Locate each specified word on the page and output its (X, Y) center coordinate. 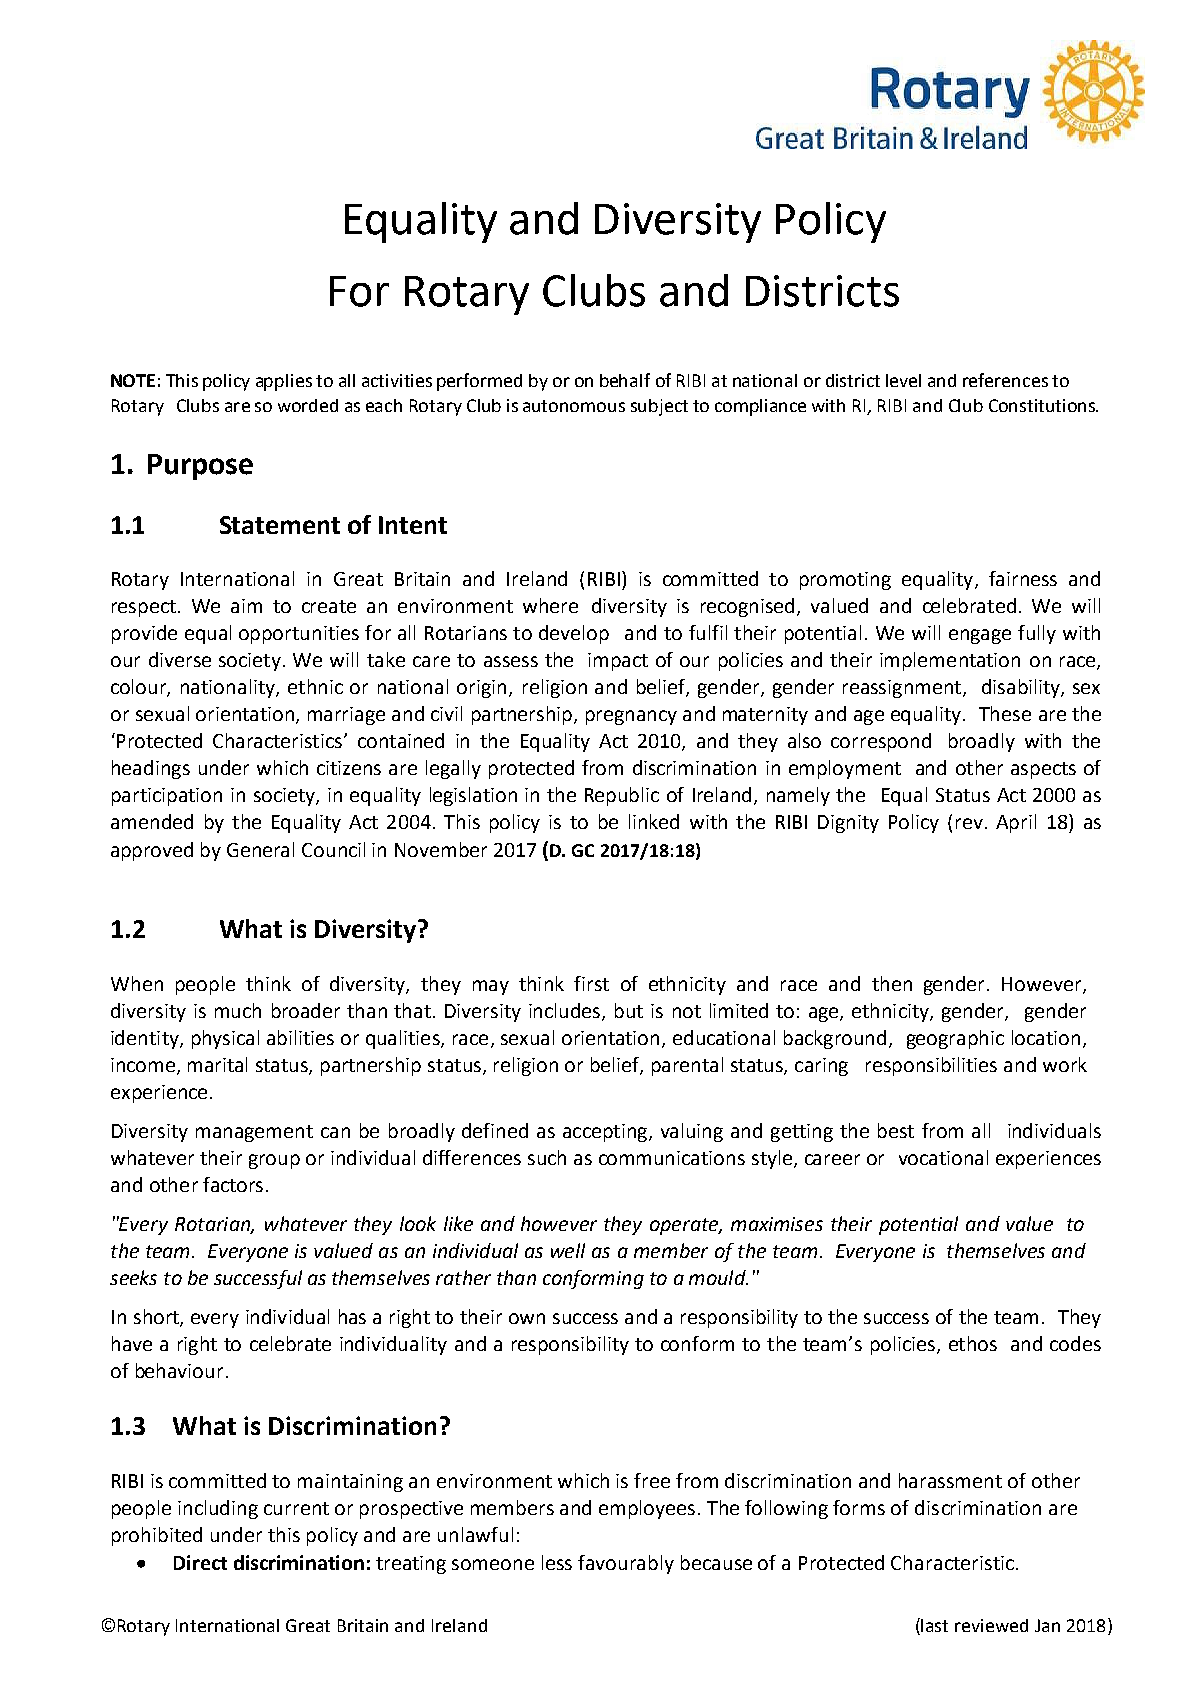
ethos (973, 1343)
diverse (180, 659)
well (568, 1250)
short (157, 1317)
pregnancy (631, 717)
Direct (200, 1562)
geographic (955, 1039)
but (629, 1010)
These (1005, 713)
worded (308, 405)
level (903, 380)
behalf (625, 380)
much (238, 1010)
